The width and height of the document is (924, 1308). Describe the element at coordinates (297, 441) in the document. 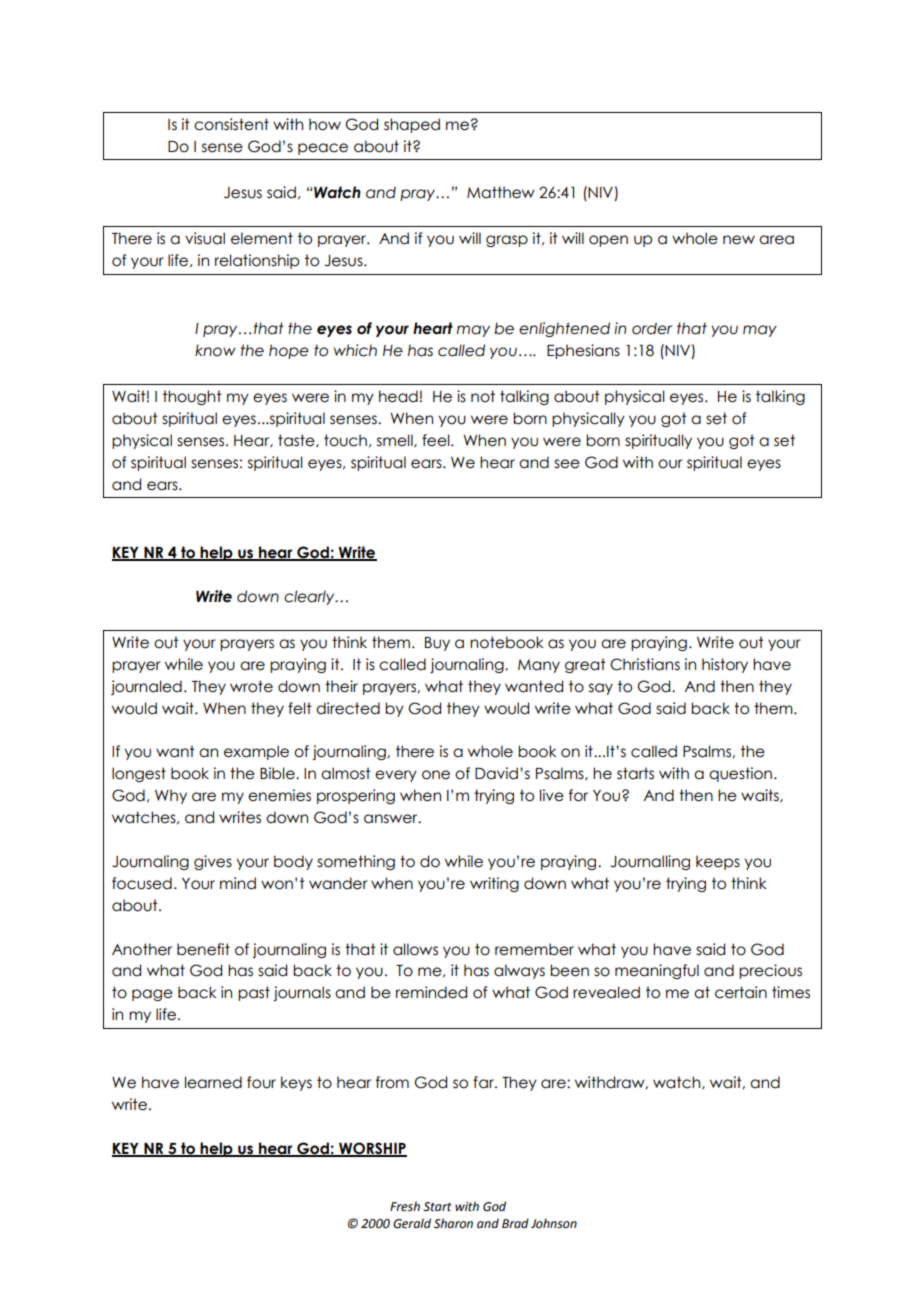

I see `taste` at that location.
